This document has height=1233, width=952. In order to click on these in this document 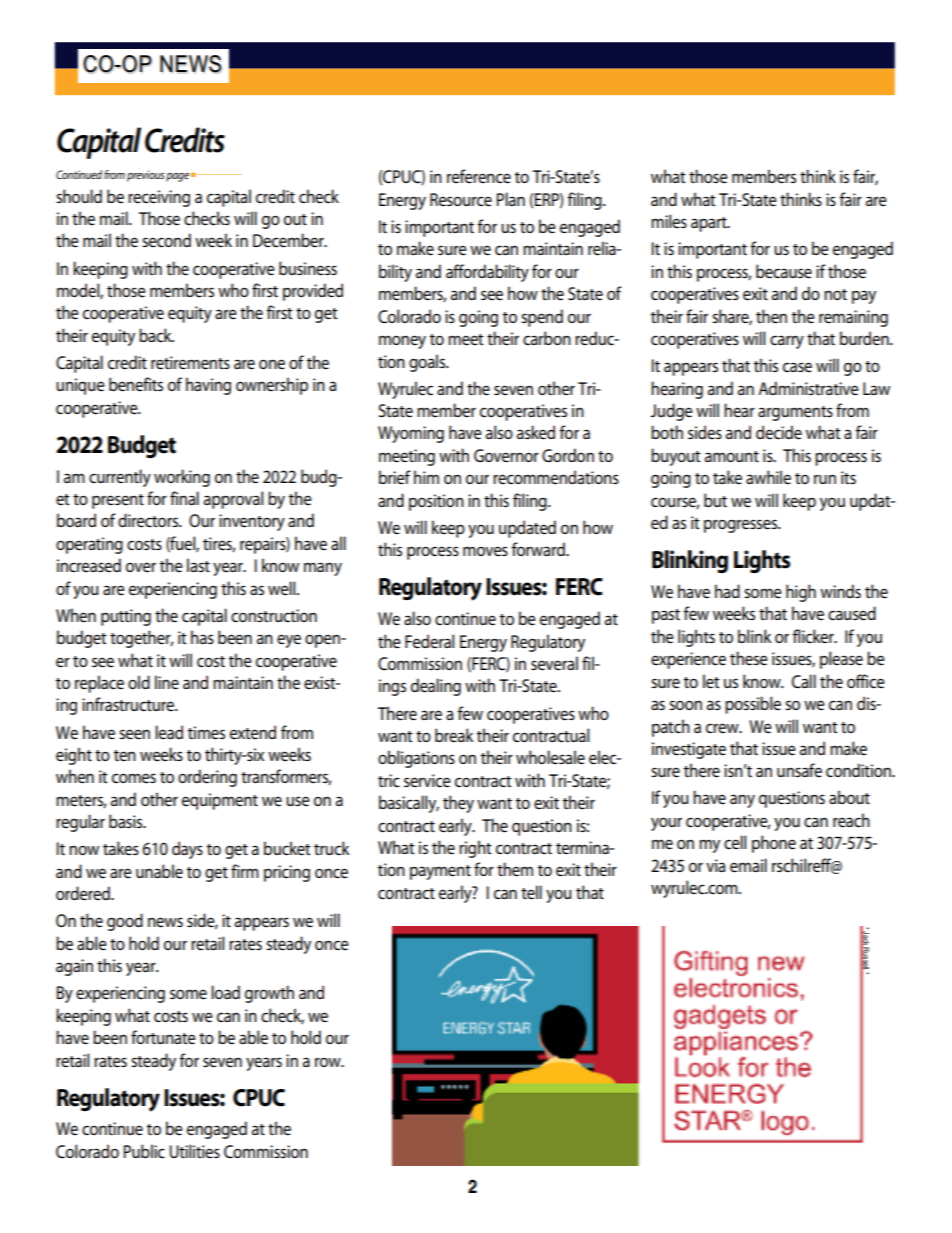, I will do `click(749, 658)`.
